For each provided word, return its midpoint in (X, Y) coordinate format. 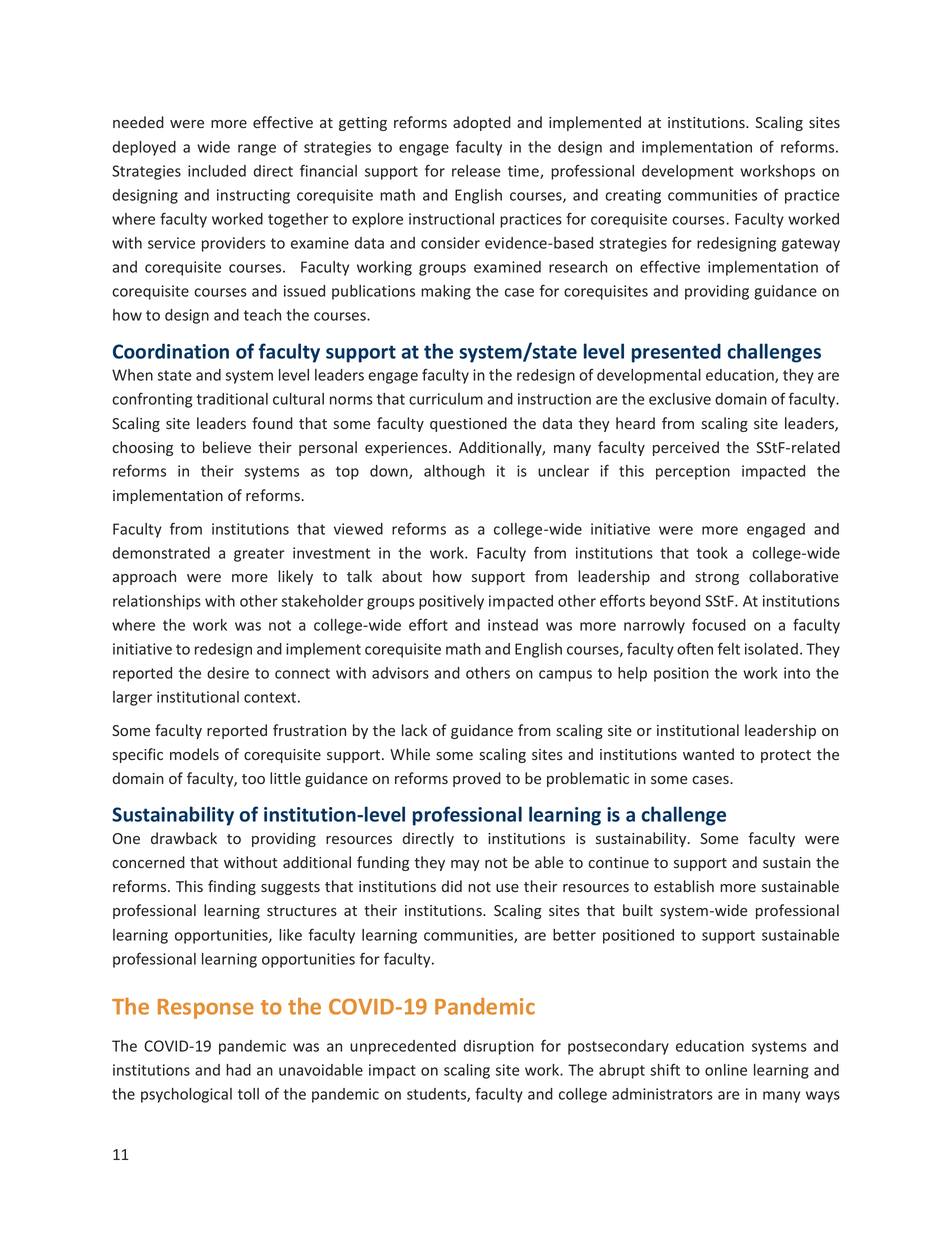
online (726, 1070)
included (217, 171)
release (476, 171)
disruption (499, 1047)
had (238, 1070)
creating (633, 196)
